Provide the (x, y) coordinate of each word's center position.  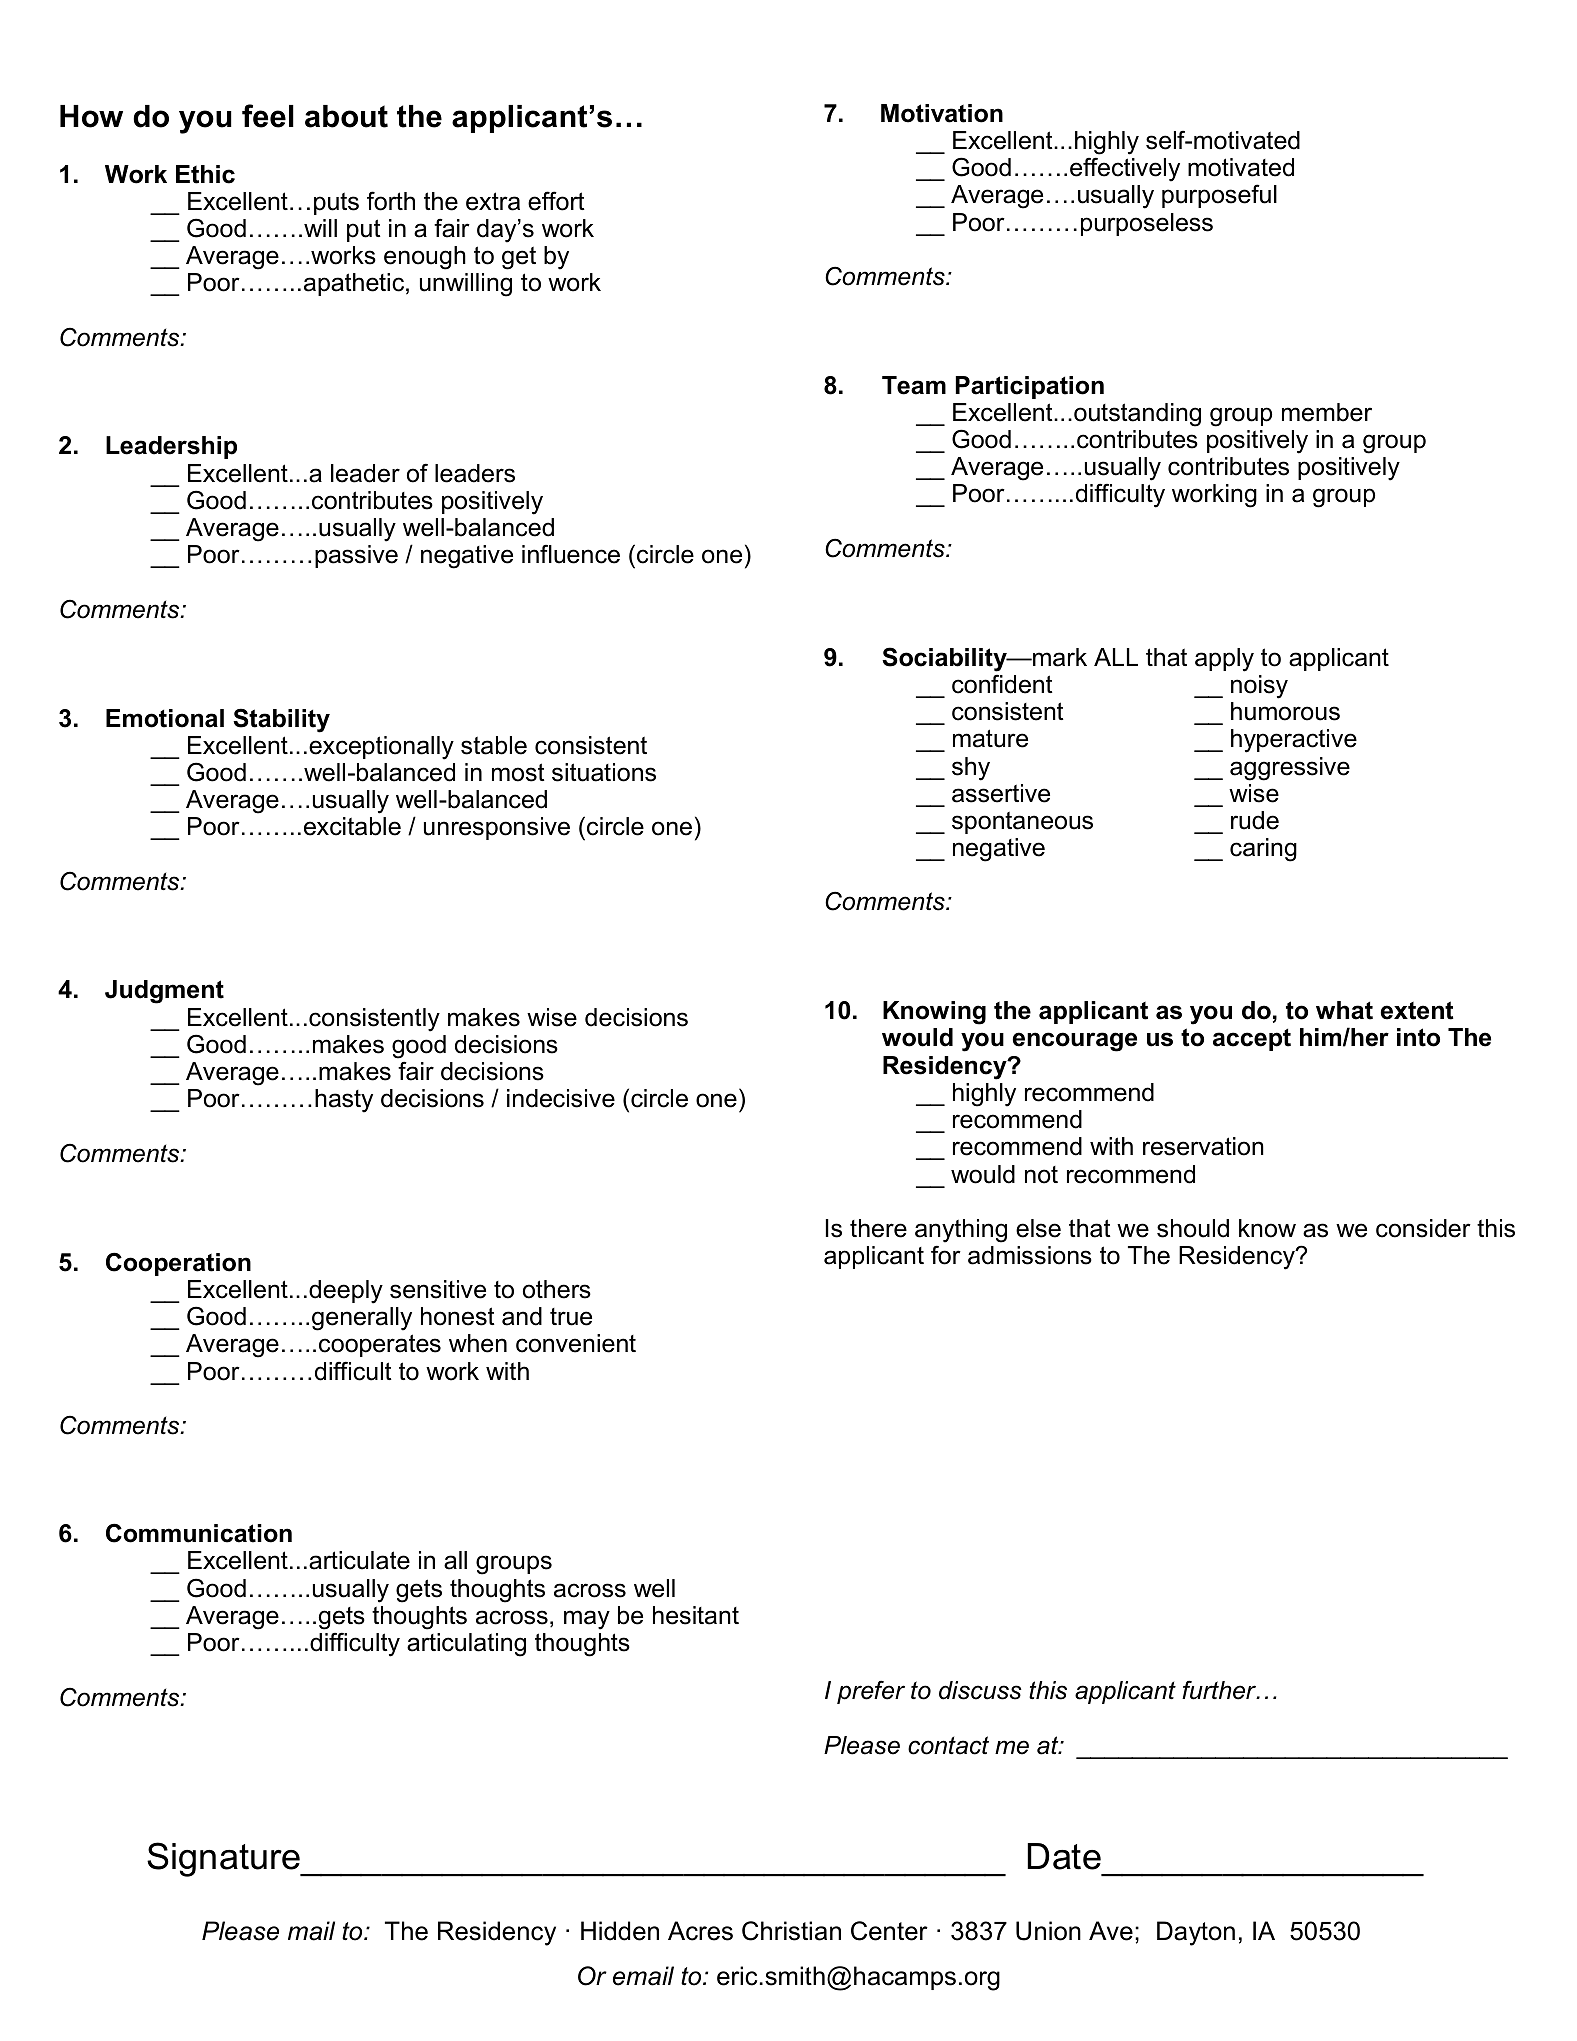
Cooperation (178, 1264)
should (1193, 1228)
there (878, 1228)
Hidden (620, 1931)
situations (604, 772)
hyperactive (1294, 741)
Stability (281, 720)
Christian (791, 1931)
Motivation (942, 113)
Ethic (205, 174)
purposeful (1219, 196)
